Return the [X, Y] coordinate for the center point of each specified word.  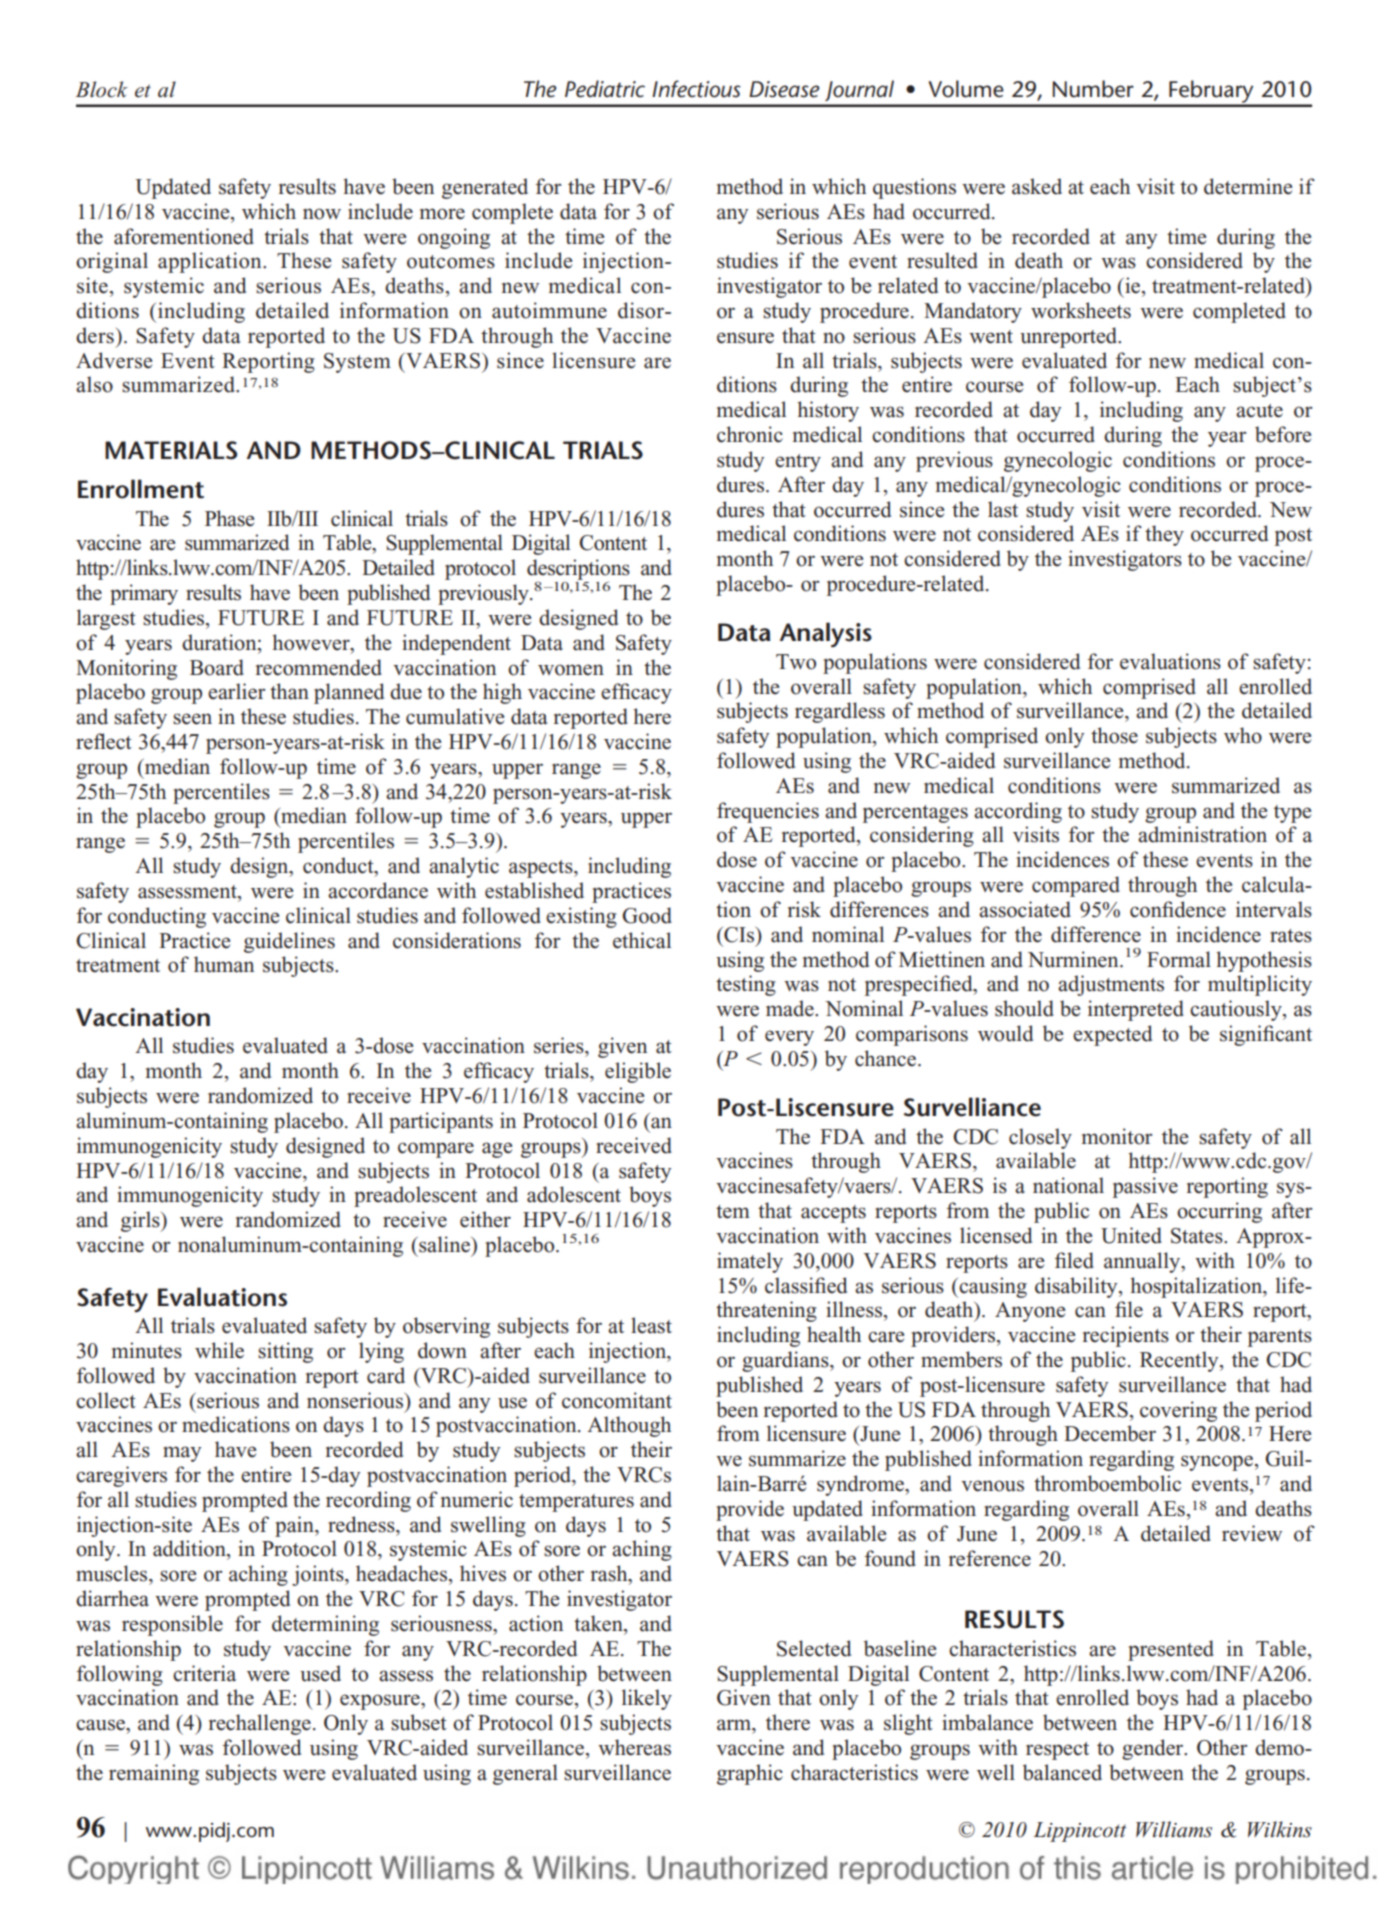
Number [1093, 89]
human [224, 964]
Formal [1179, 959]
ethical [642, 940]
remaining [154, 1774]
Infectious [696, 89]
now [322, 214]
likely [647, 1699]
